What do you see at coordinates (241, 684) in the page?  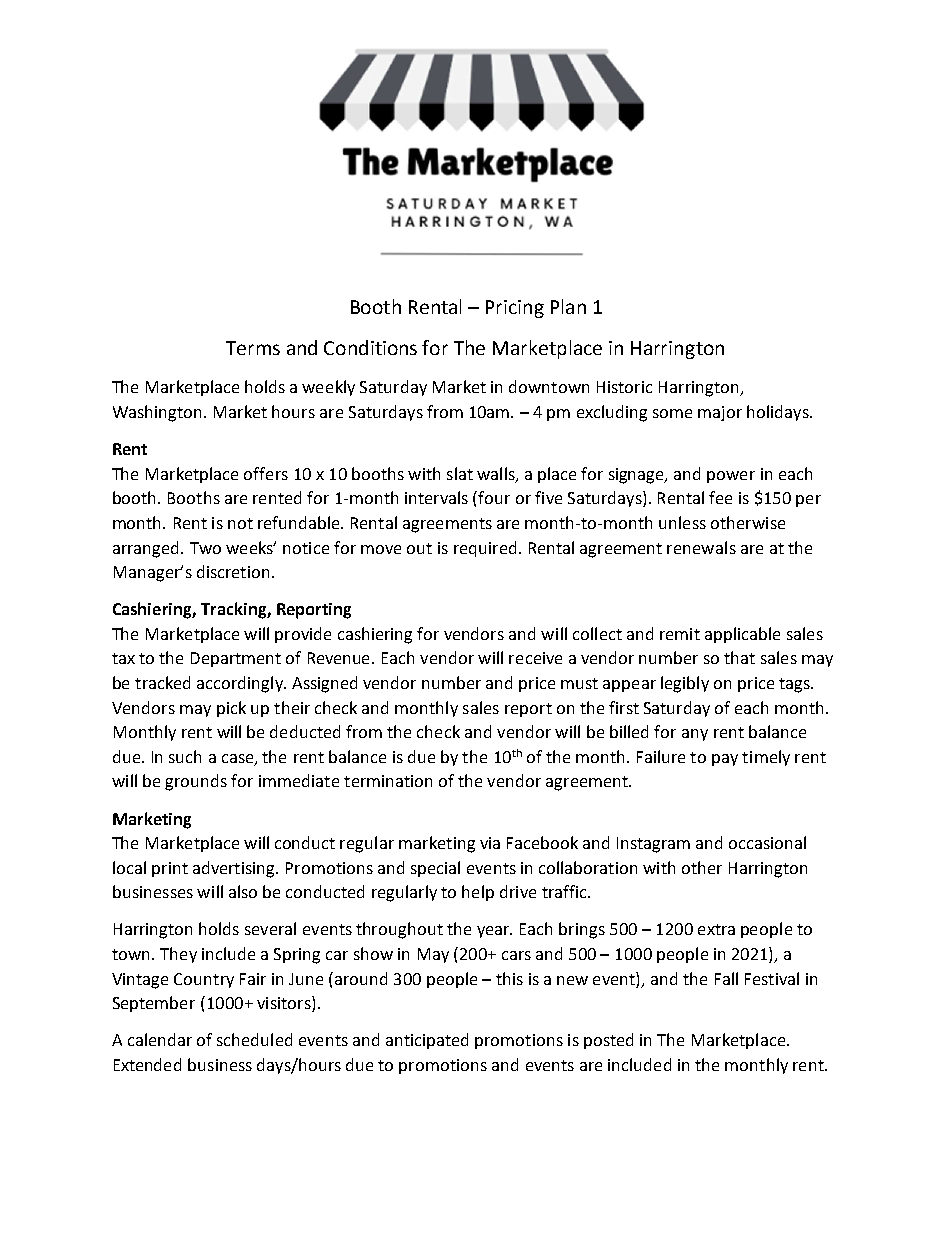 I see `accordingly` at bounding box center [241, 684].
